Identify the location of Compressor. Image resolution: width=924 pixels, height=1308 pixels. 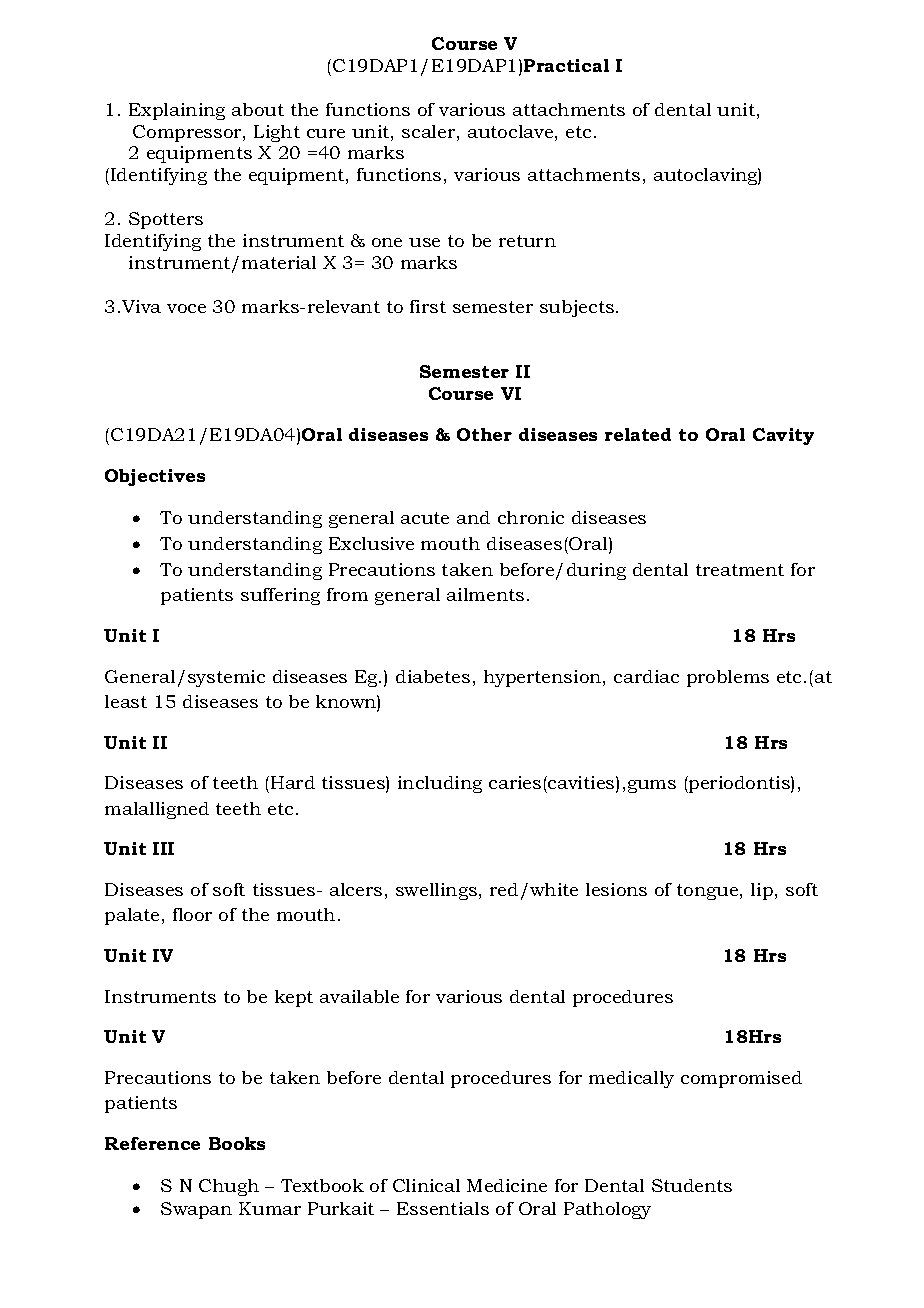
(188, 133).
